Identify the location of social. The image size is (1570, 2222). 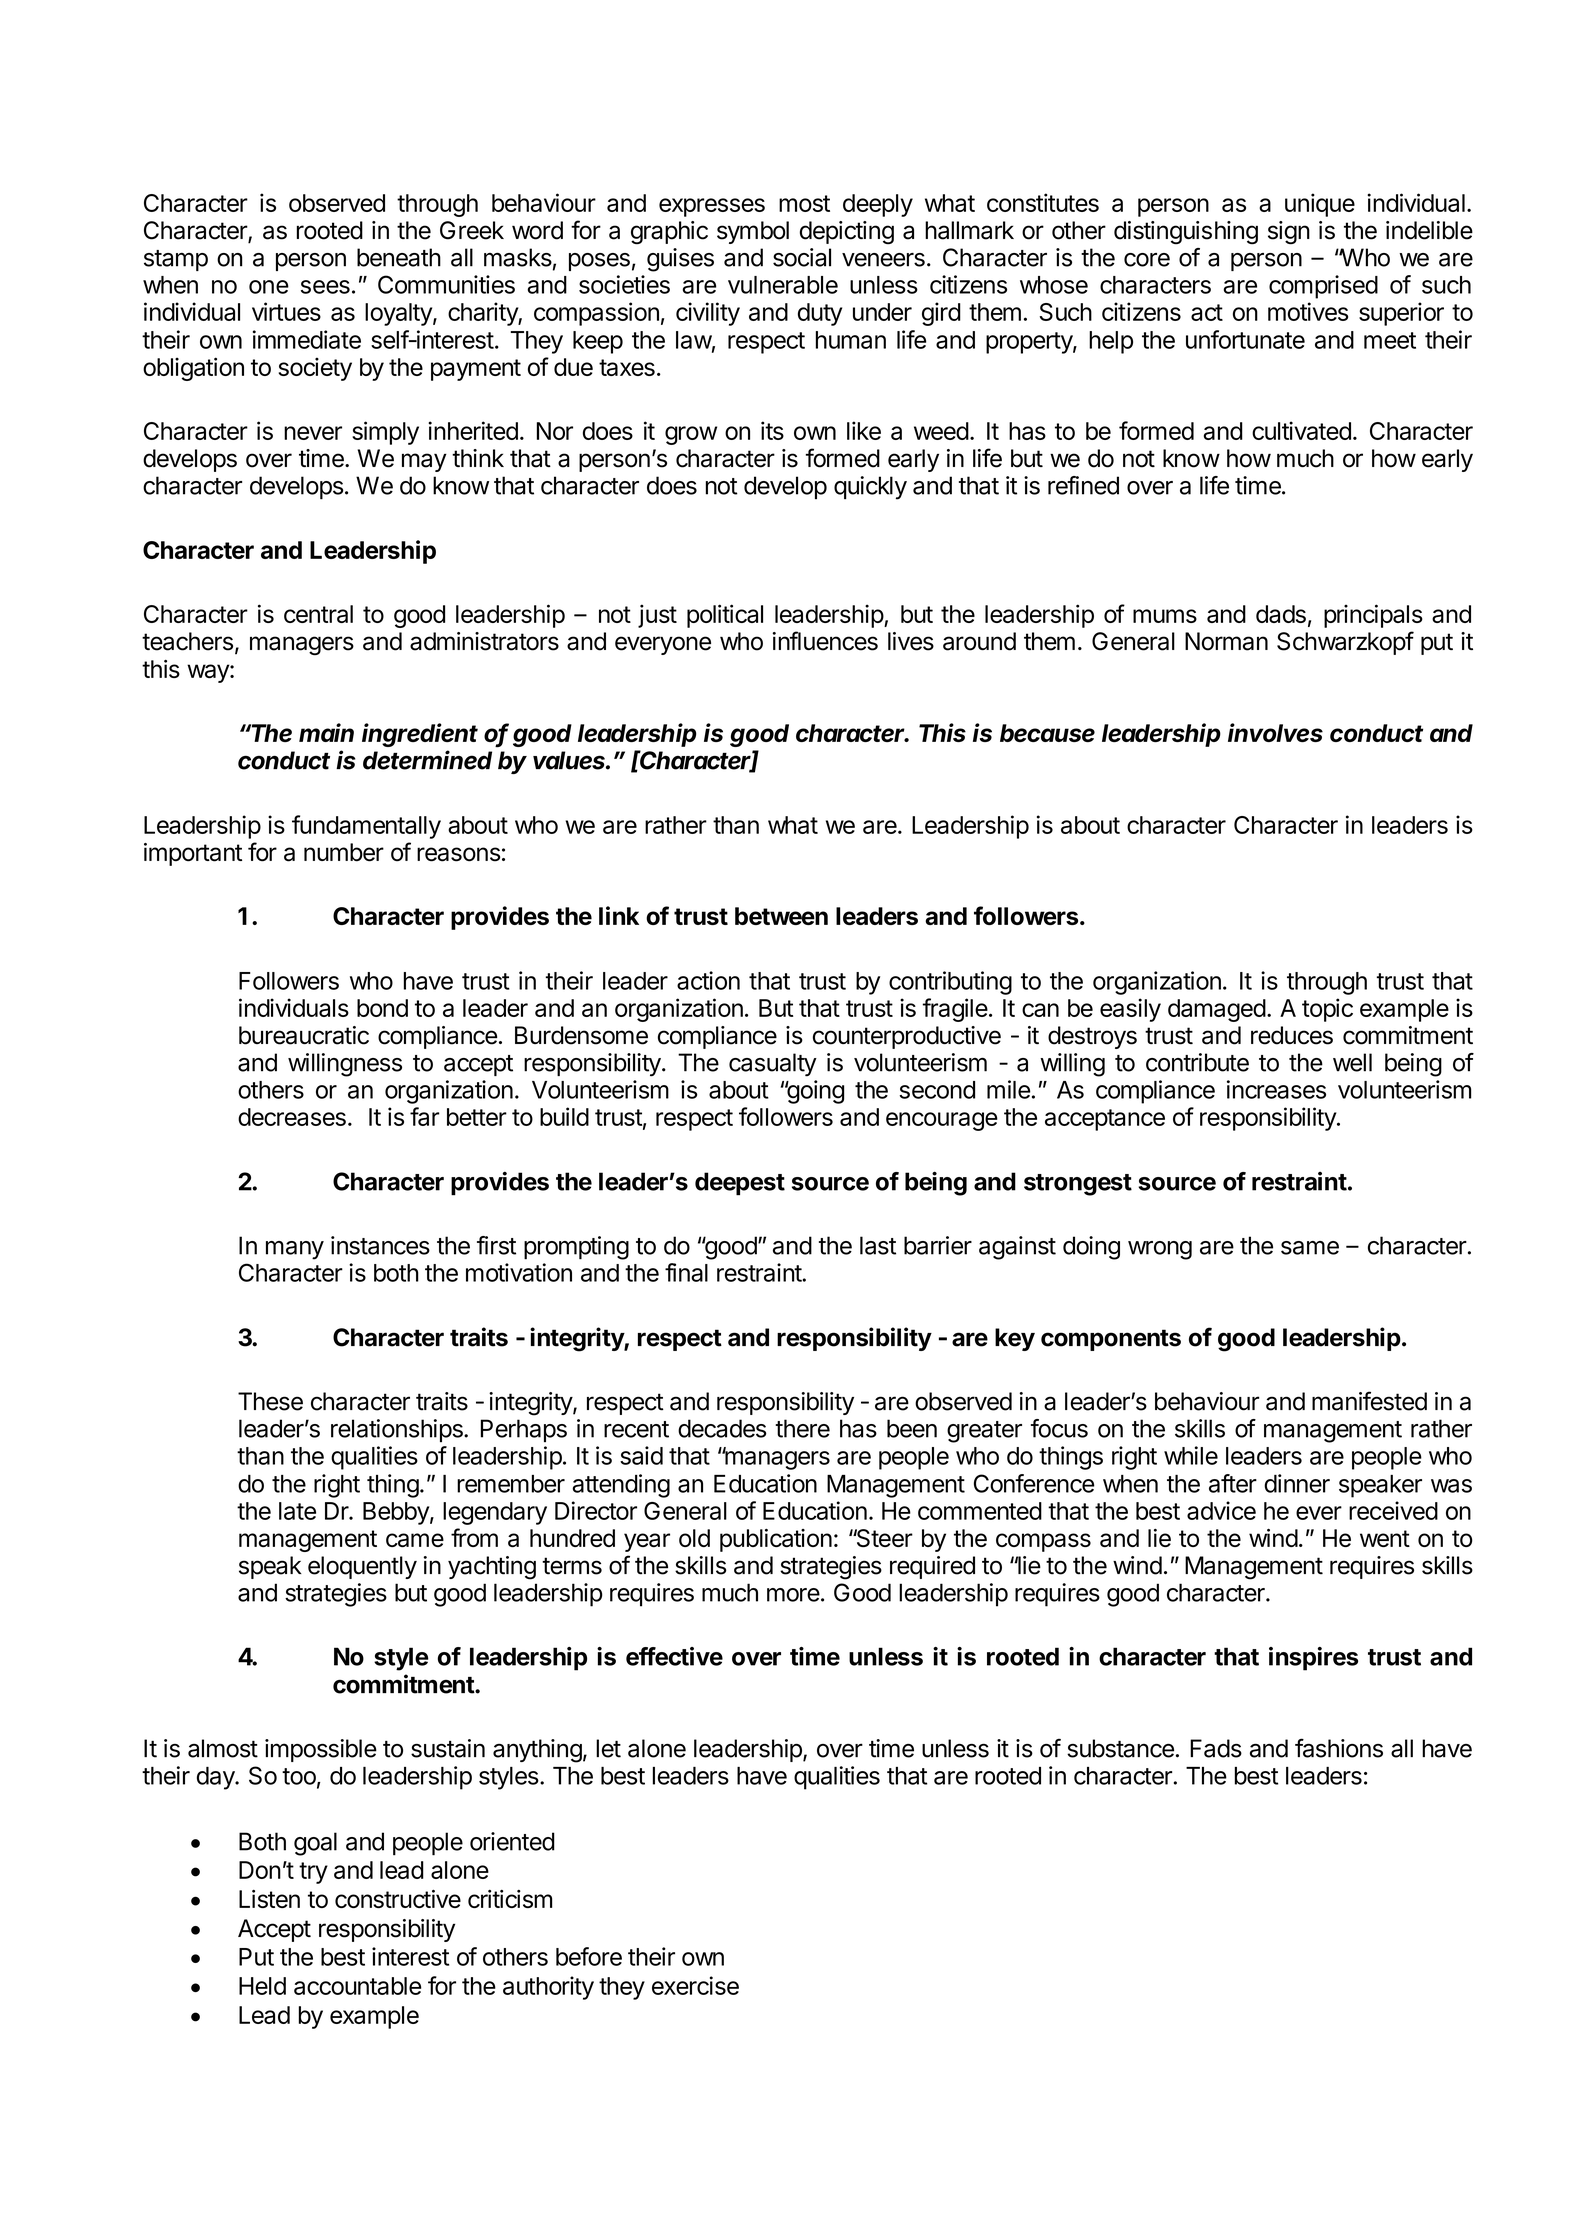
(802, 257).
